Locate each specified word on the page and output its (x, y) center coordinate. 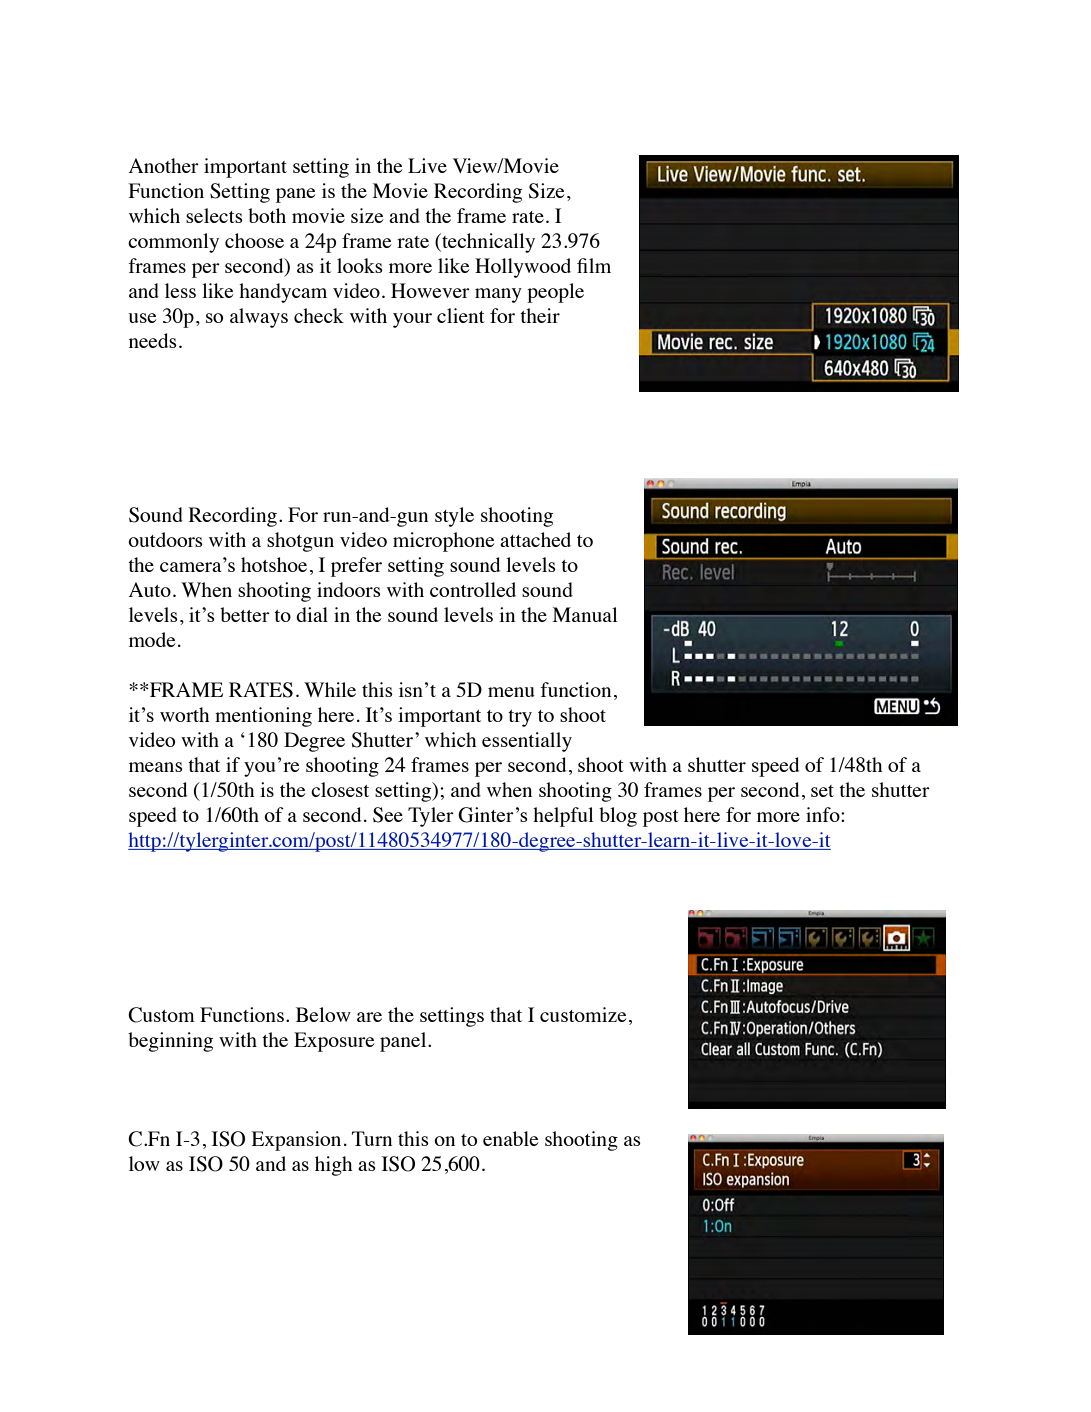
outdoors (165, 539)
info (824, 814)
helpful (563, 817)
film (594, 265)
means (156, 767)
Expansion (296, 1141)
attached (535, 539)
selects (214, 215)
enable (510, 1138)
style (454, 517)
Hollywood (523, 268)
